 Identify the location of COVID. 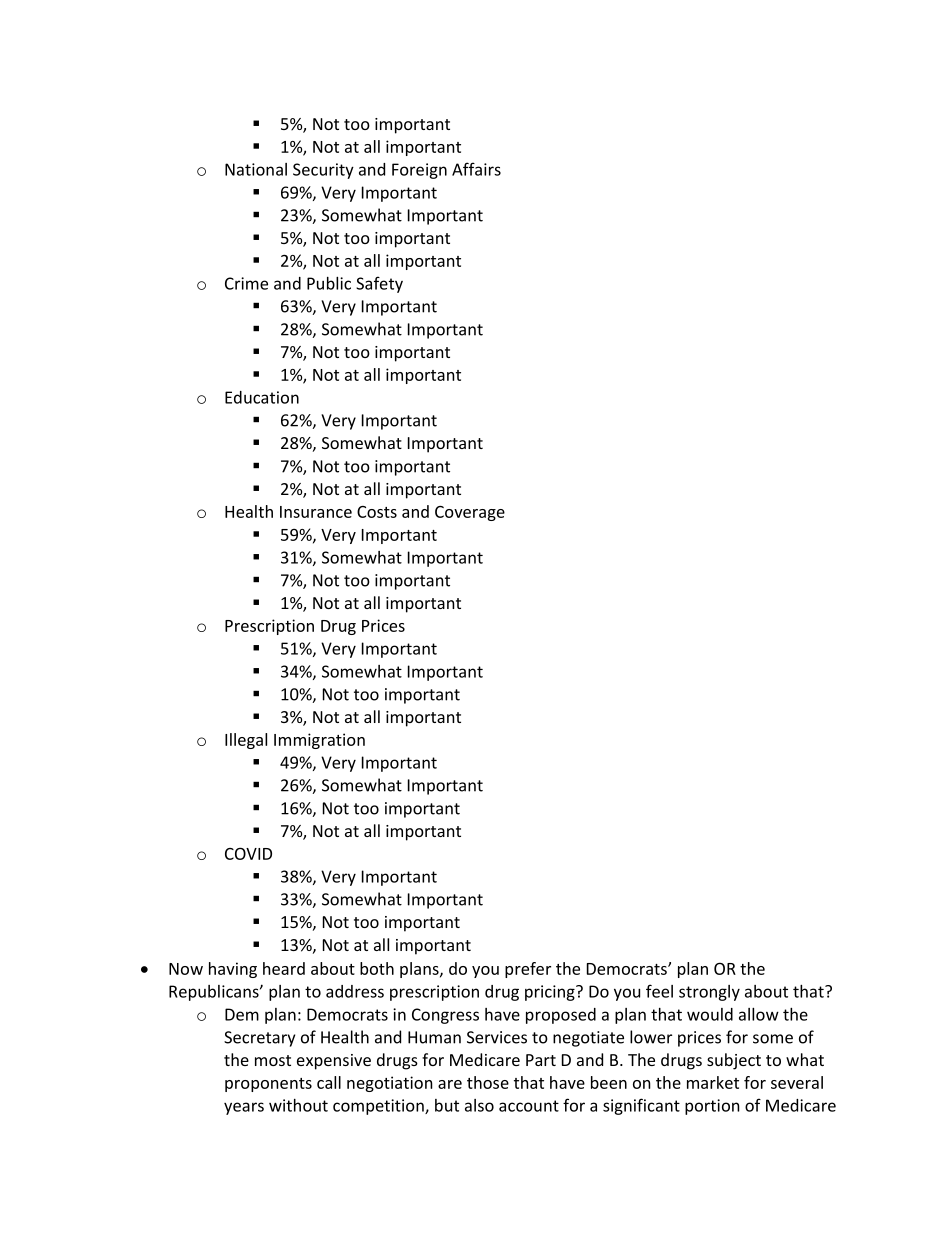
(248, 853).
